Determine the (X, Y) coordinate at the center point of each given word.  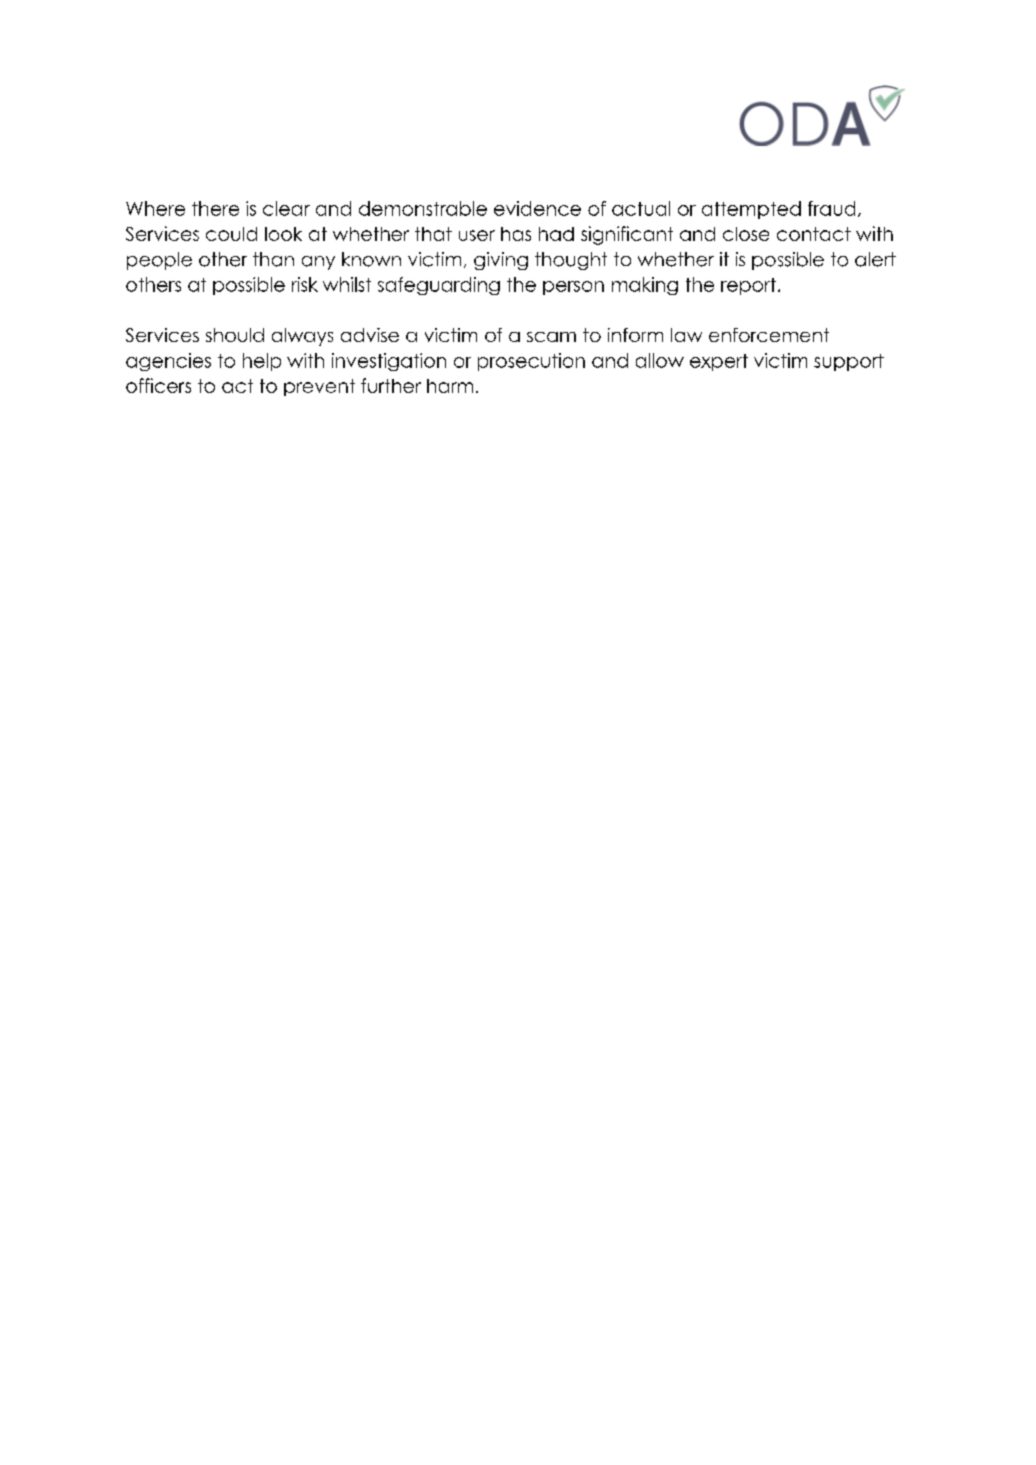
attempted (751, 210)
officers (158, 385)
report (748, 286)
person (573, 288)
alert (875, 259)
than (273, 259)
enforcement (769, 335)
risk (305, 284)
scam (551, 337)
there (215, 208)
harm (450, 386)
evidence (537, 208)
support (849, 362)
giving (501, 261)
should (235, 335)
